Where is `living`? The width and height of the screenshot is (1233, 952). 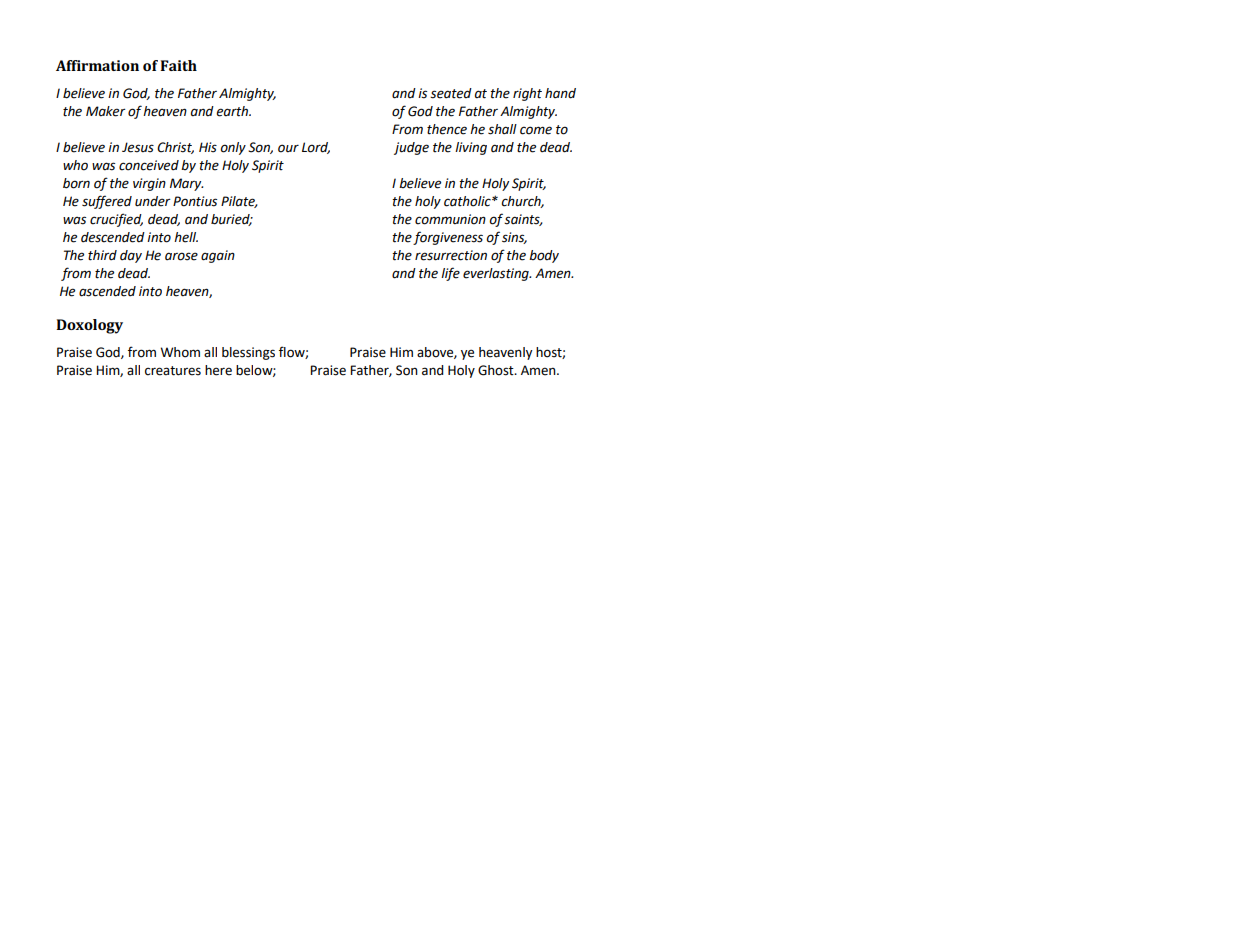
living is located at coordinates (471, 148).
